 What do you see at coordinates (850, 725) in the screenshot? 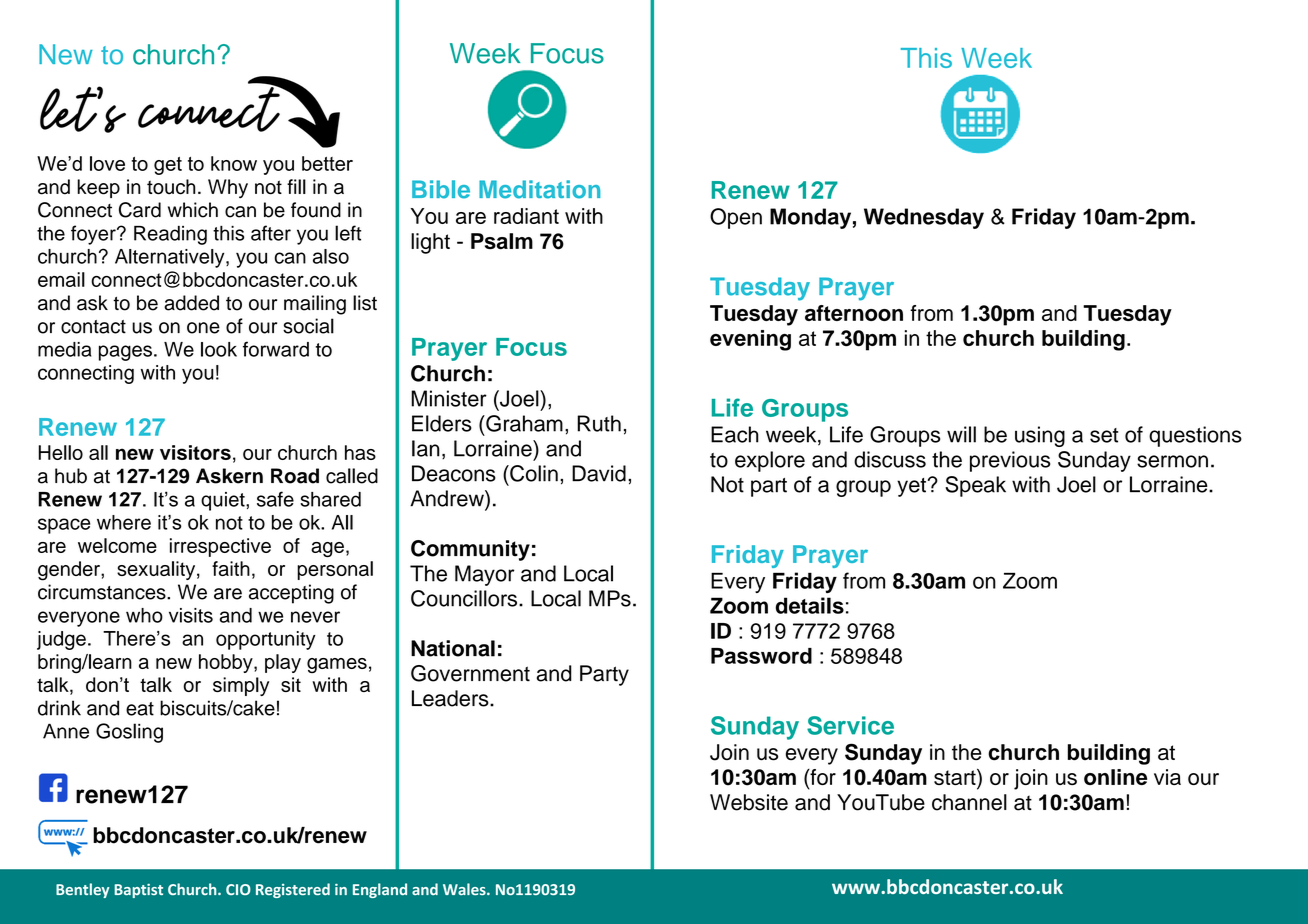
I see `Service` at bounding box center [850, 725].
